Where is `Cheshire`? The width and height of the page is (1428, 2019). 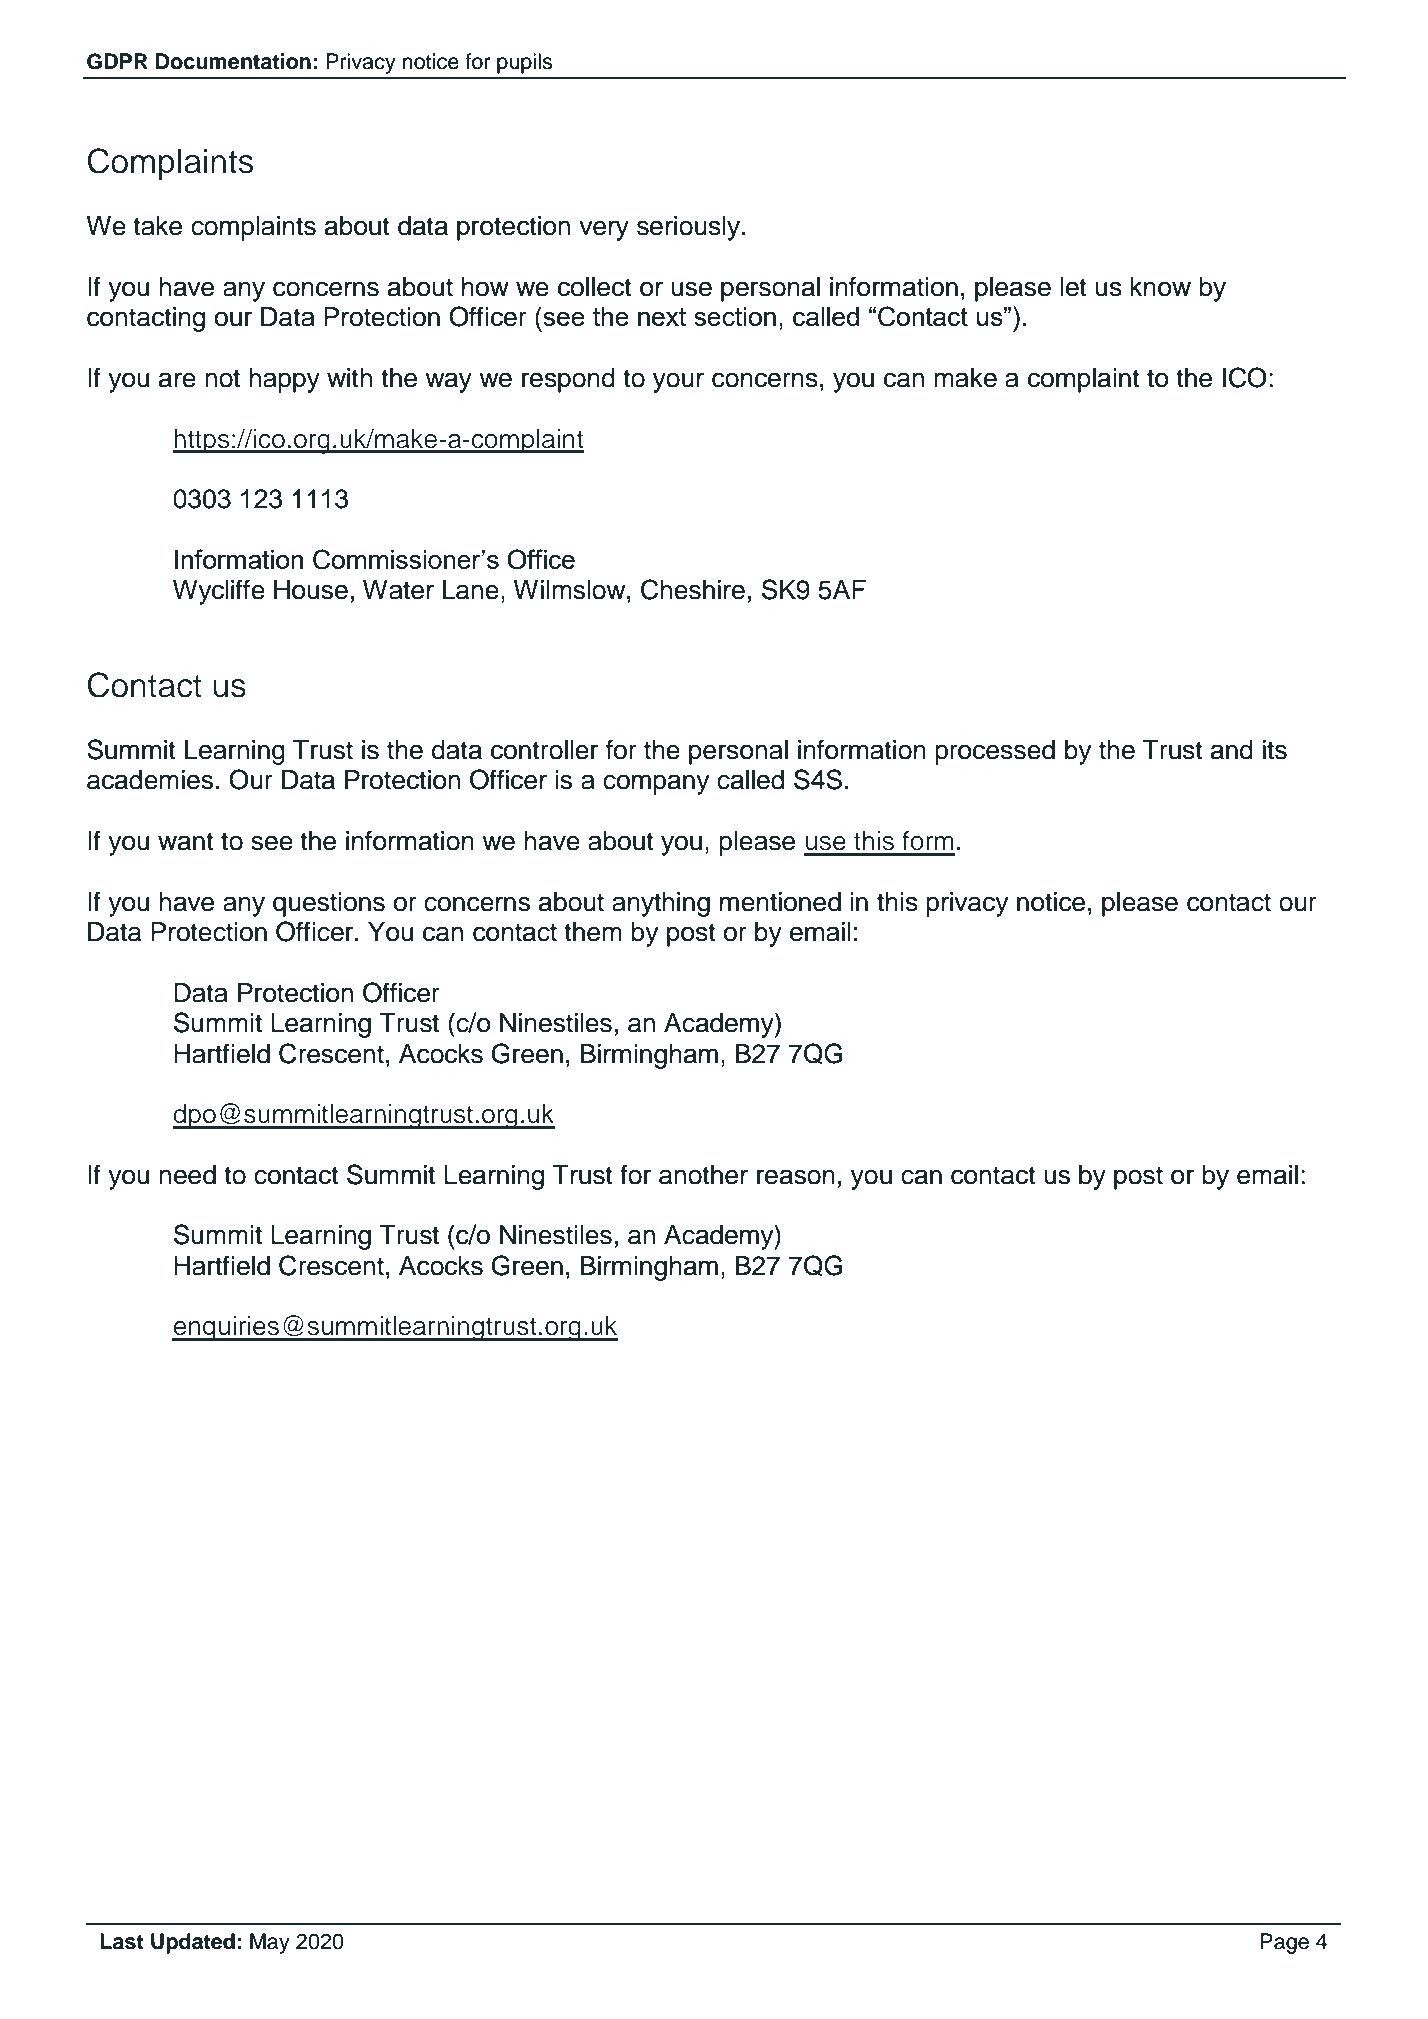 Cheshire is located at coordinates (693, 589).
